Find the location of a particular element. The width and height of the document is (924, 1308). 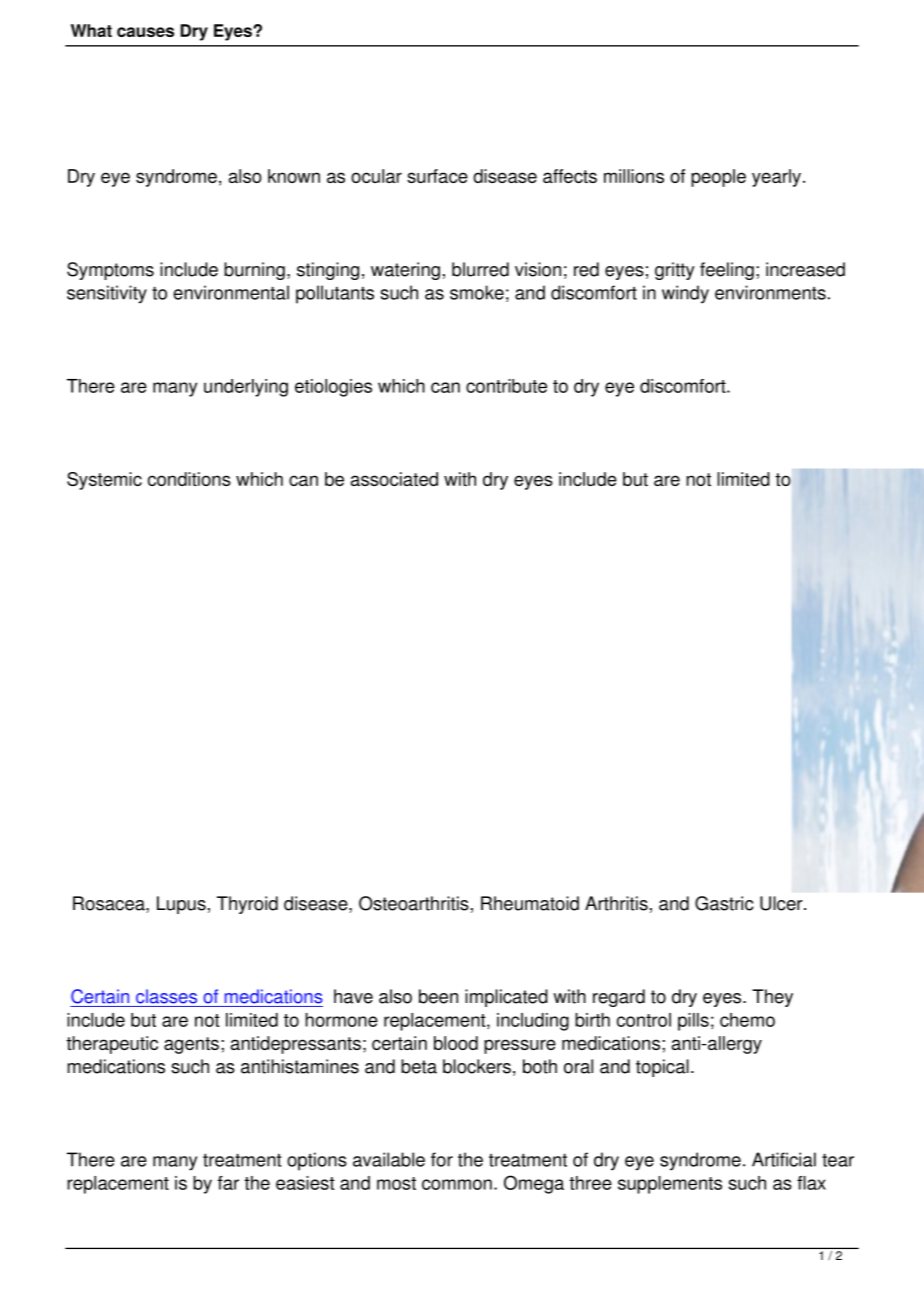

far is located at coordinates (228, 1183).
